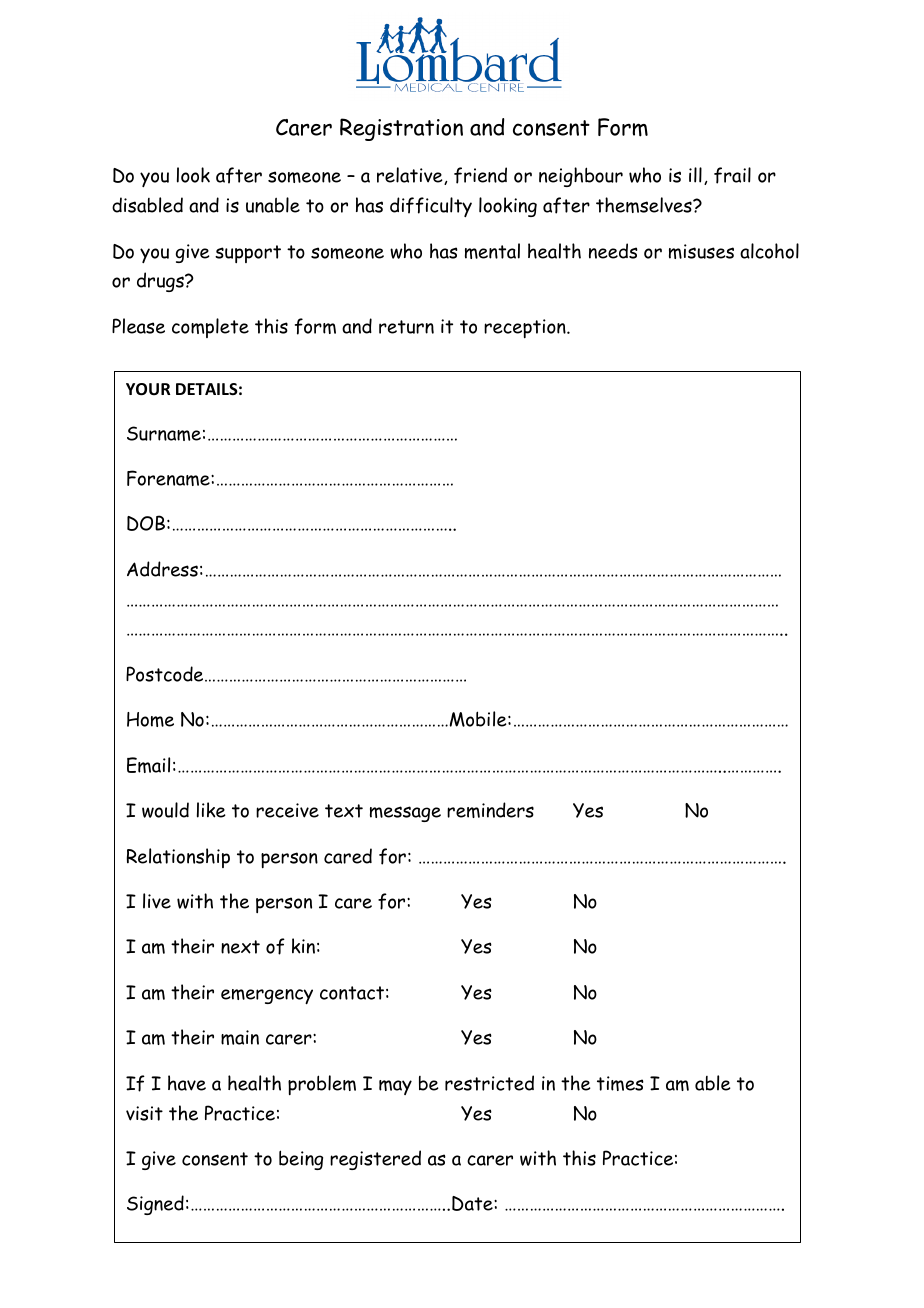 This image has width=924, height=1308. I want to click on text, so click(344, 811).
